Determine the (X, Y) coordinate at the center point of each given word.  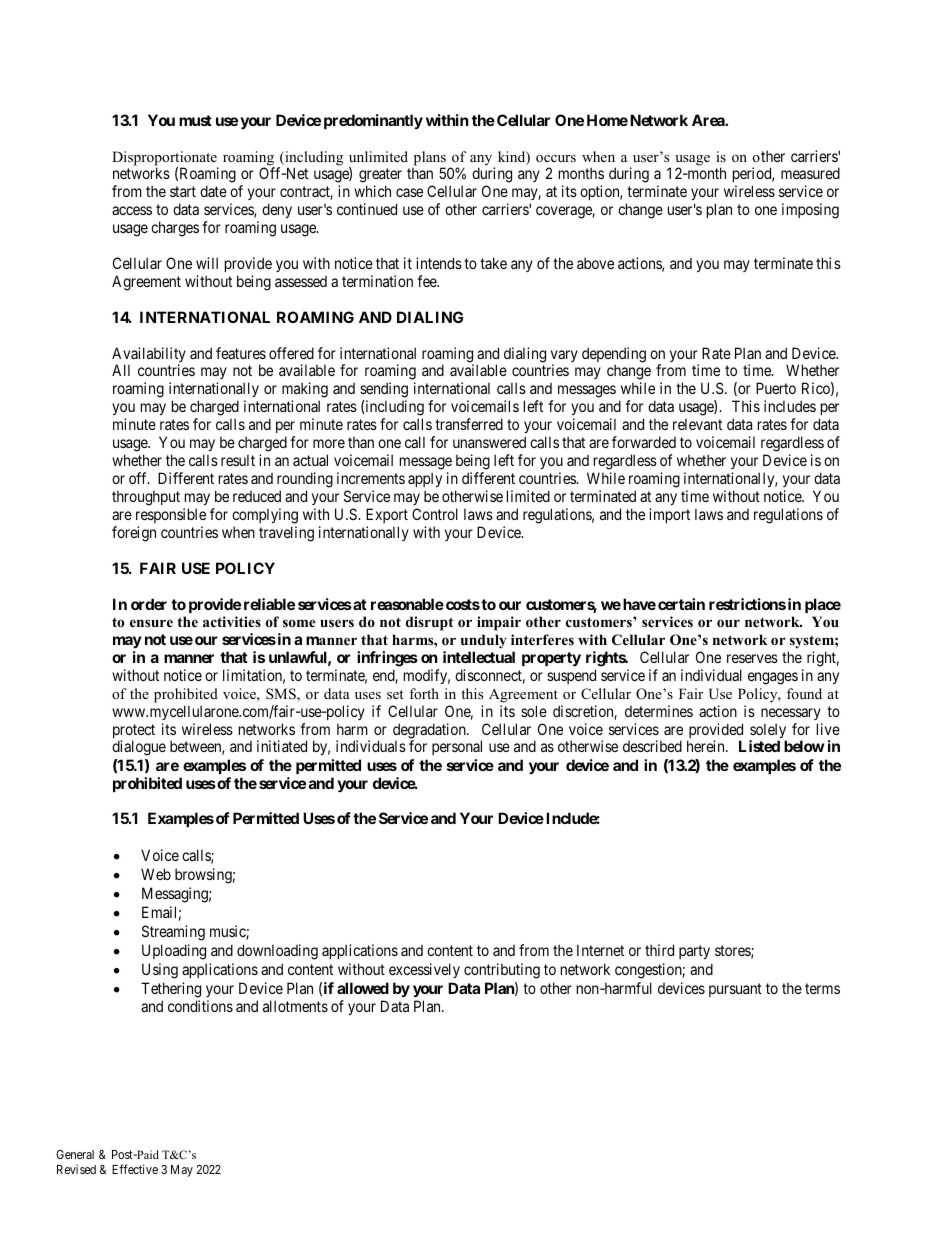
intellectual (479, 657)
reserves (752, 658)
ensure (151, 623)
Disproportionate (165, 159)
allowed (363, 988)
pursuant (735, 990)
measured (810, 173)
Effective (135, 1169)
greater (380, 177)
